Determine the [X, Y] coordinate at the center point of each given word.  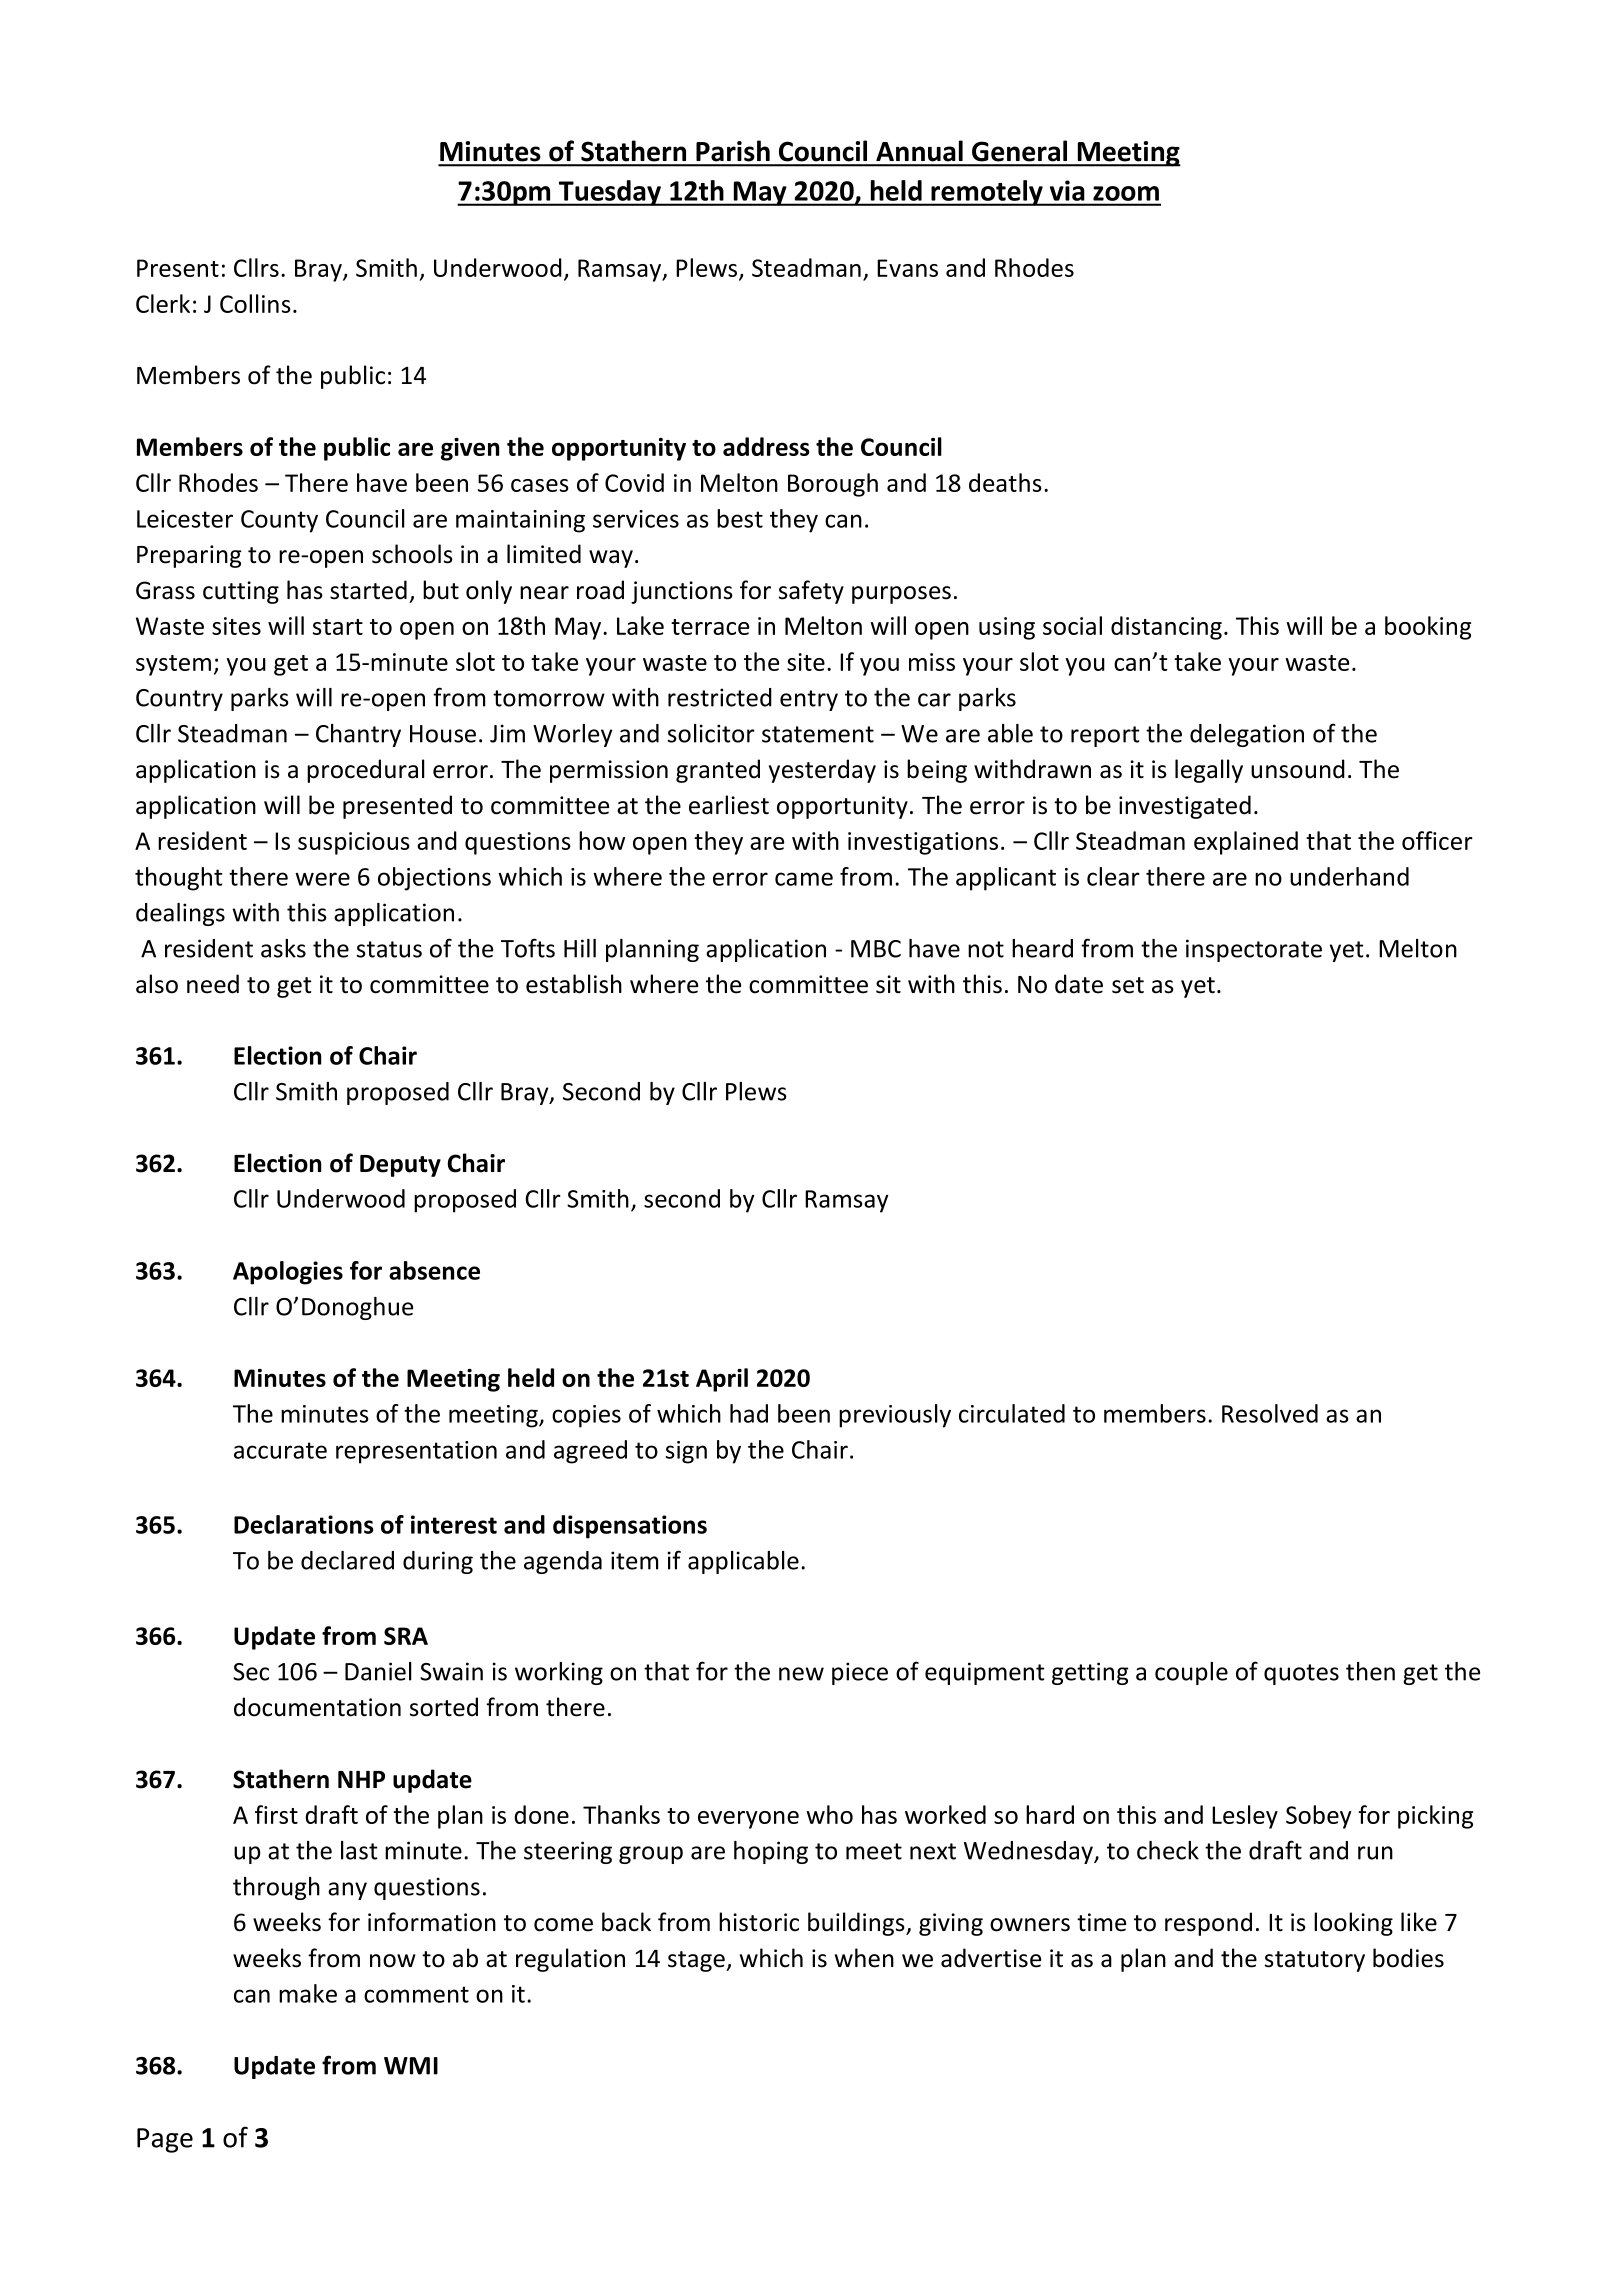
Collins [255, 303]
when [864, 1958]
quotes [1301, 1674]
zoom [1126, 193]
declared [347, 1560]
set [1128, 985]
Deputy [400, 1166]
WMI [411, 2066]
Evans [907, 268]
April [722, 1380]
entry [809, 700]
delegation [1247, 735]
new [801, 1674]
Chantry [358, 735]
